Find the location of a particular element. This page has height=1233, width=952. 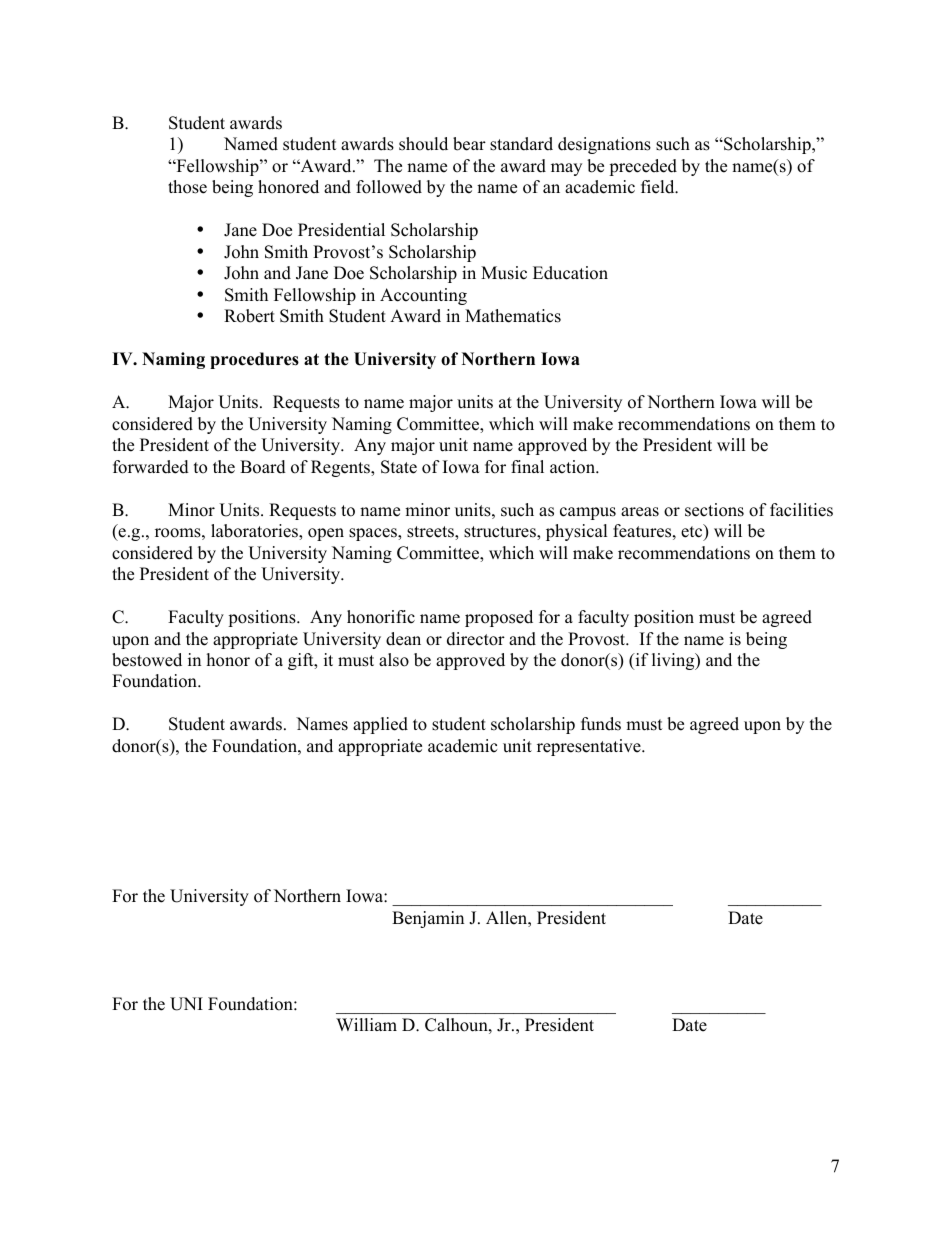

Benjamin is located at coordinates (428, 919).
